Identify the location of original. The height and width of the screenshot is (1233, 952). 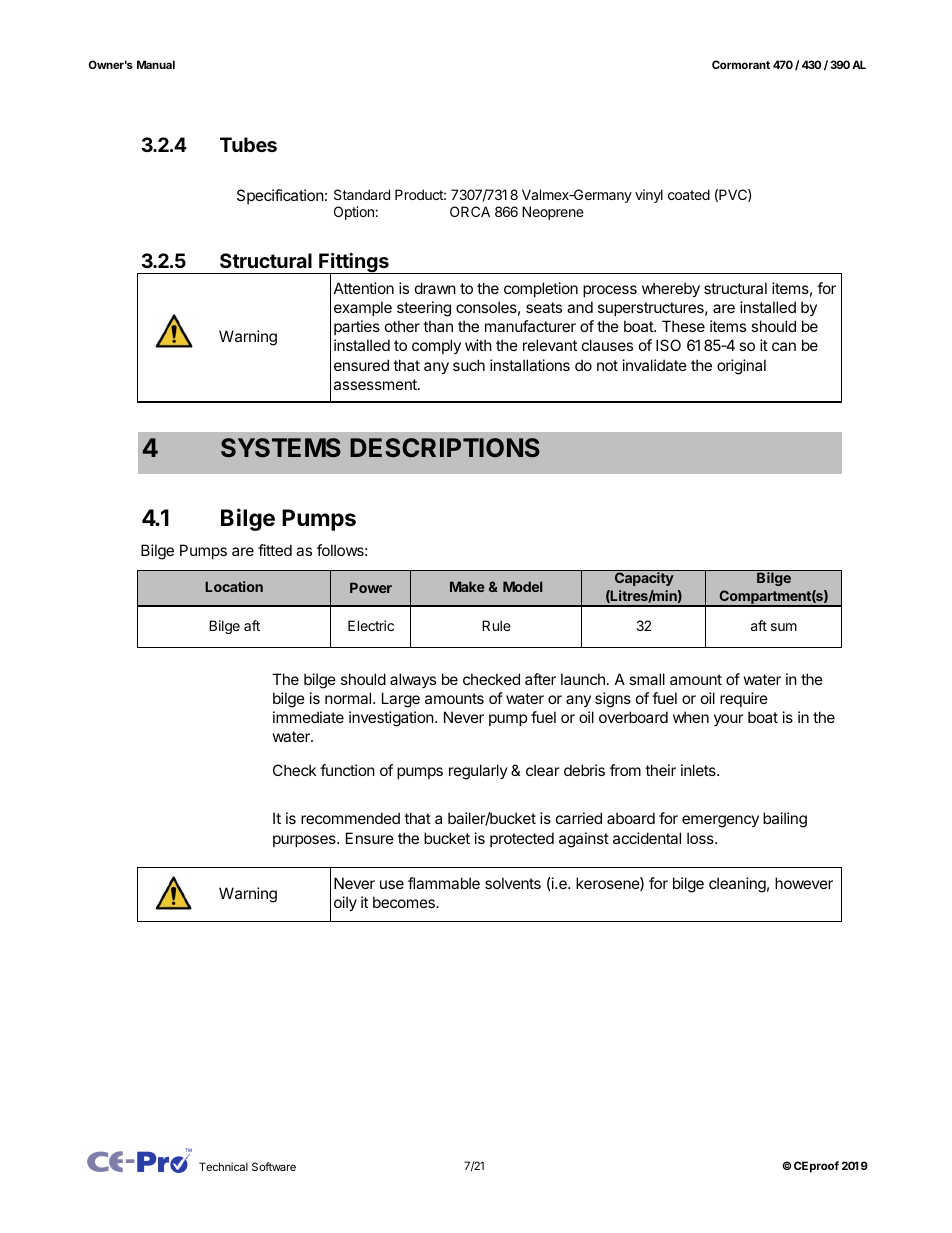
(741, 367).
